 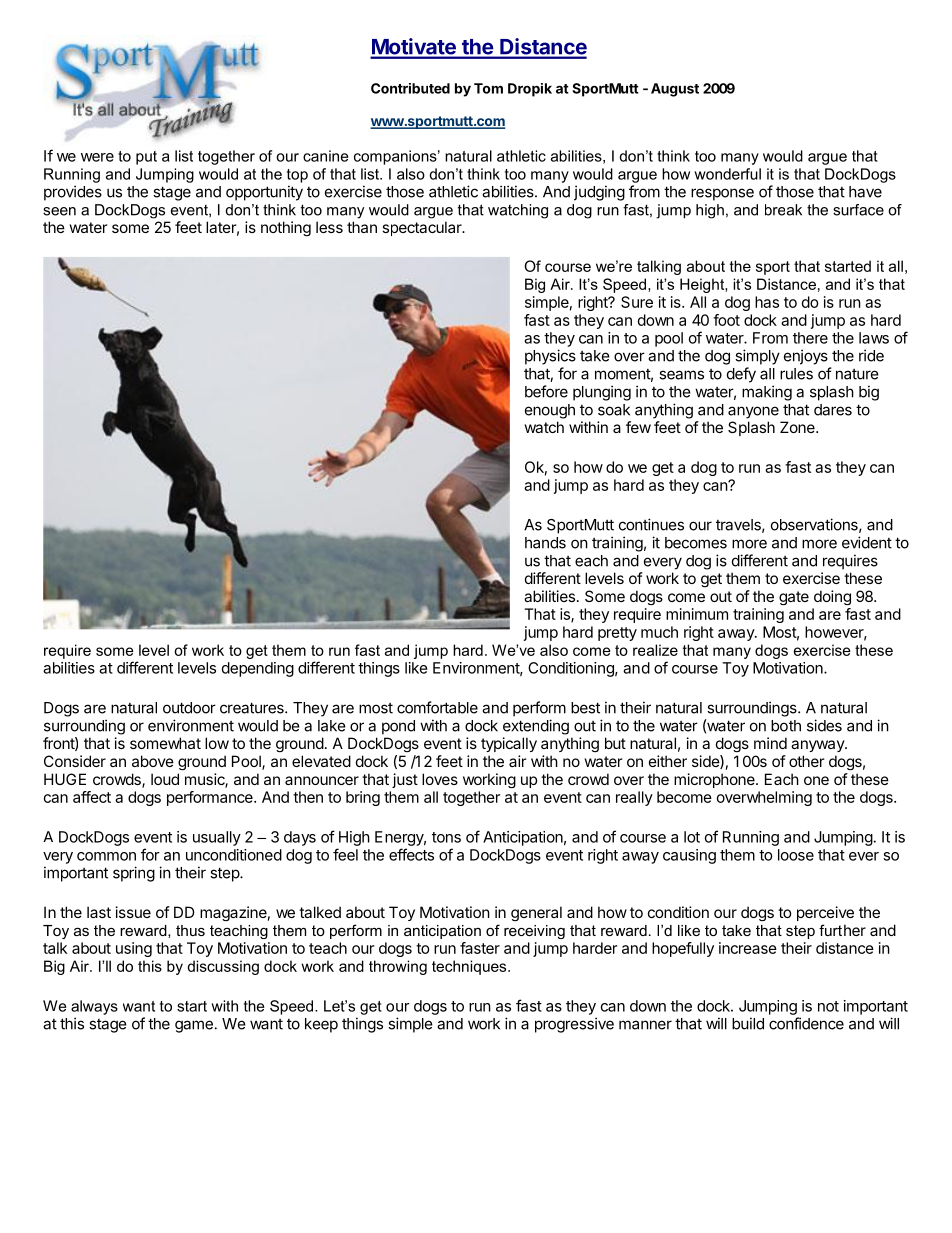 I want to click on Tom, so click(x=488, y=88).
